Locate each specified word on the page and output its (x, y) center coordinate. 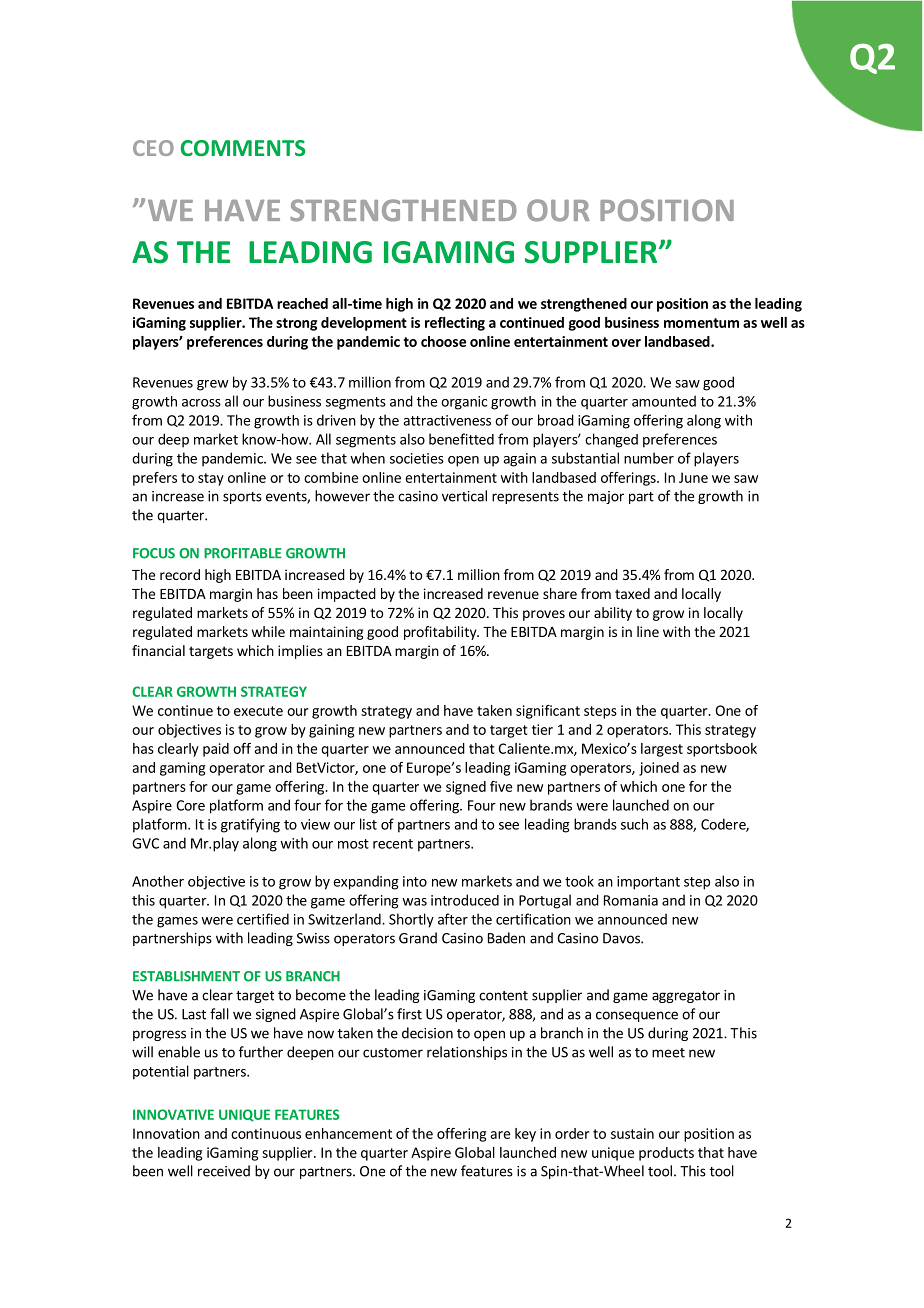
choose (443, 341)
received (224, 1171)
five (501, 786)
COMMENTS (243, 148)
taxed (632, 593)
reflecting (455, 324)
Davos (622, 938)
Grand (418, 938)
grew (212, 385)
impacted (347, 595)
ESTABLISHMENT (186, 976)
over (626, 343)
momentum (701, 323)
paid (216, 750)
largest (662, 750)
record (180, 574)
